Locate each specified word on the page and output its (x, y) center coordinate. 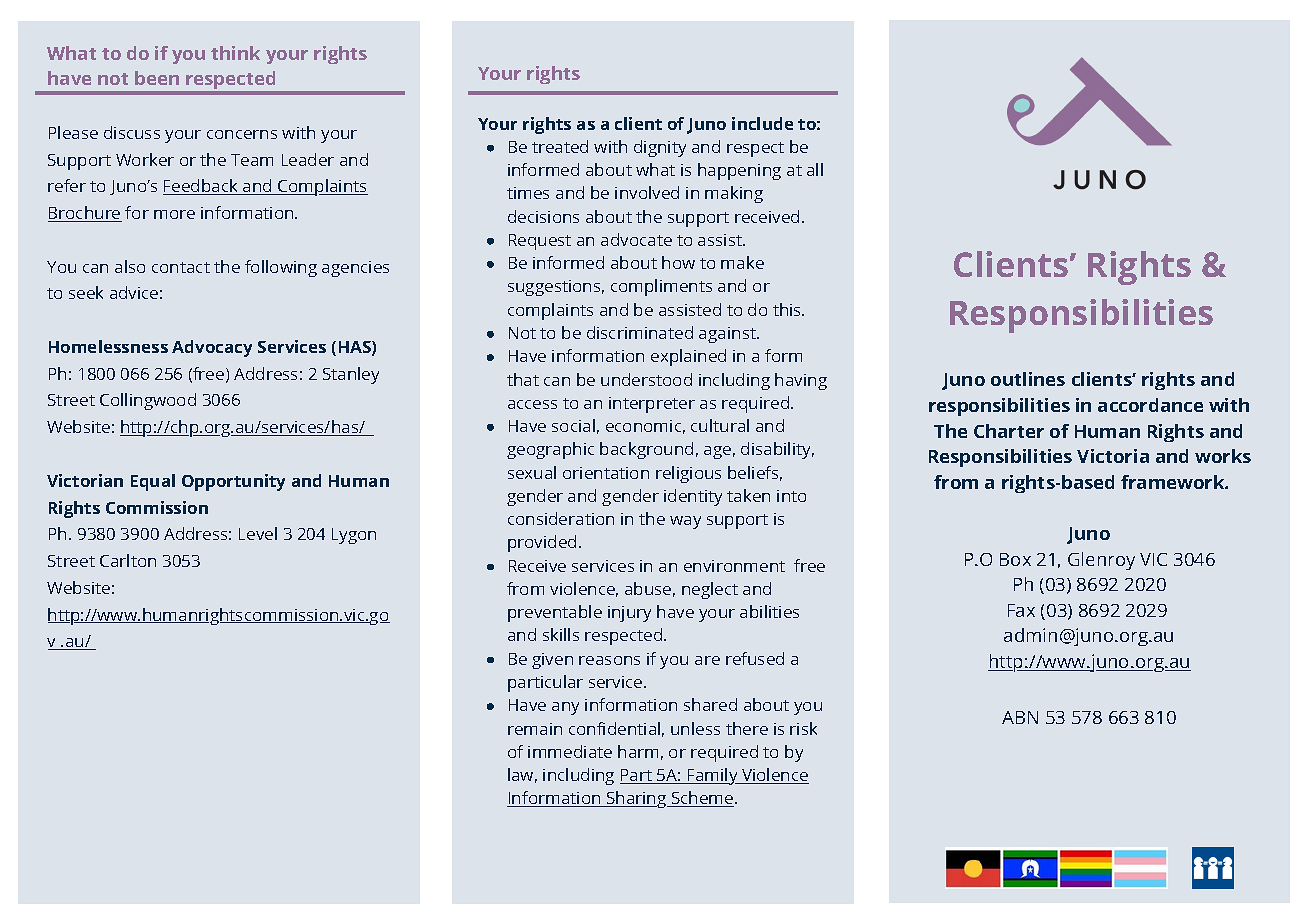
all (815, 169)
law (522, 775)
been (157, 78)
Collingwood (148, 401)
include (762, 123)
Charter (1009, 431)
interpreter (652, 405)
